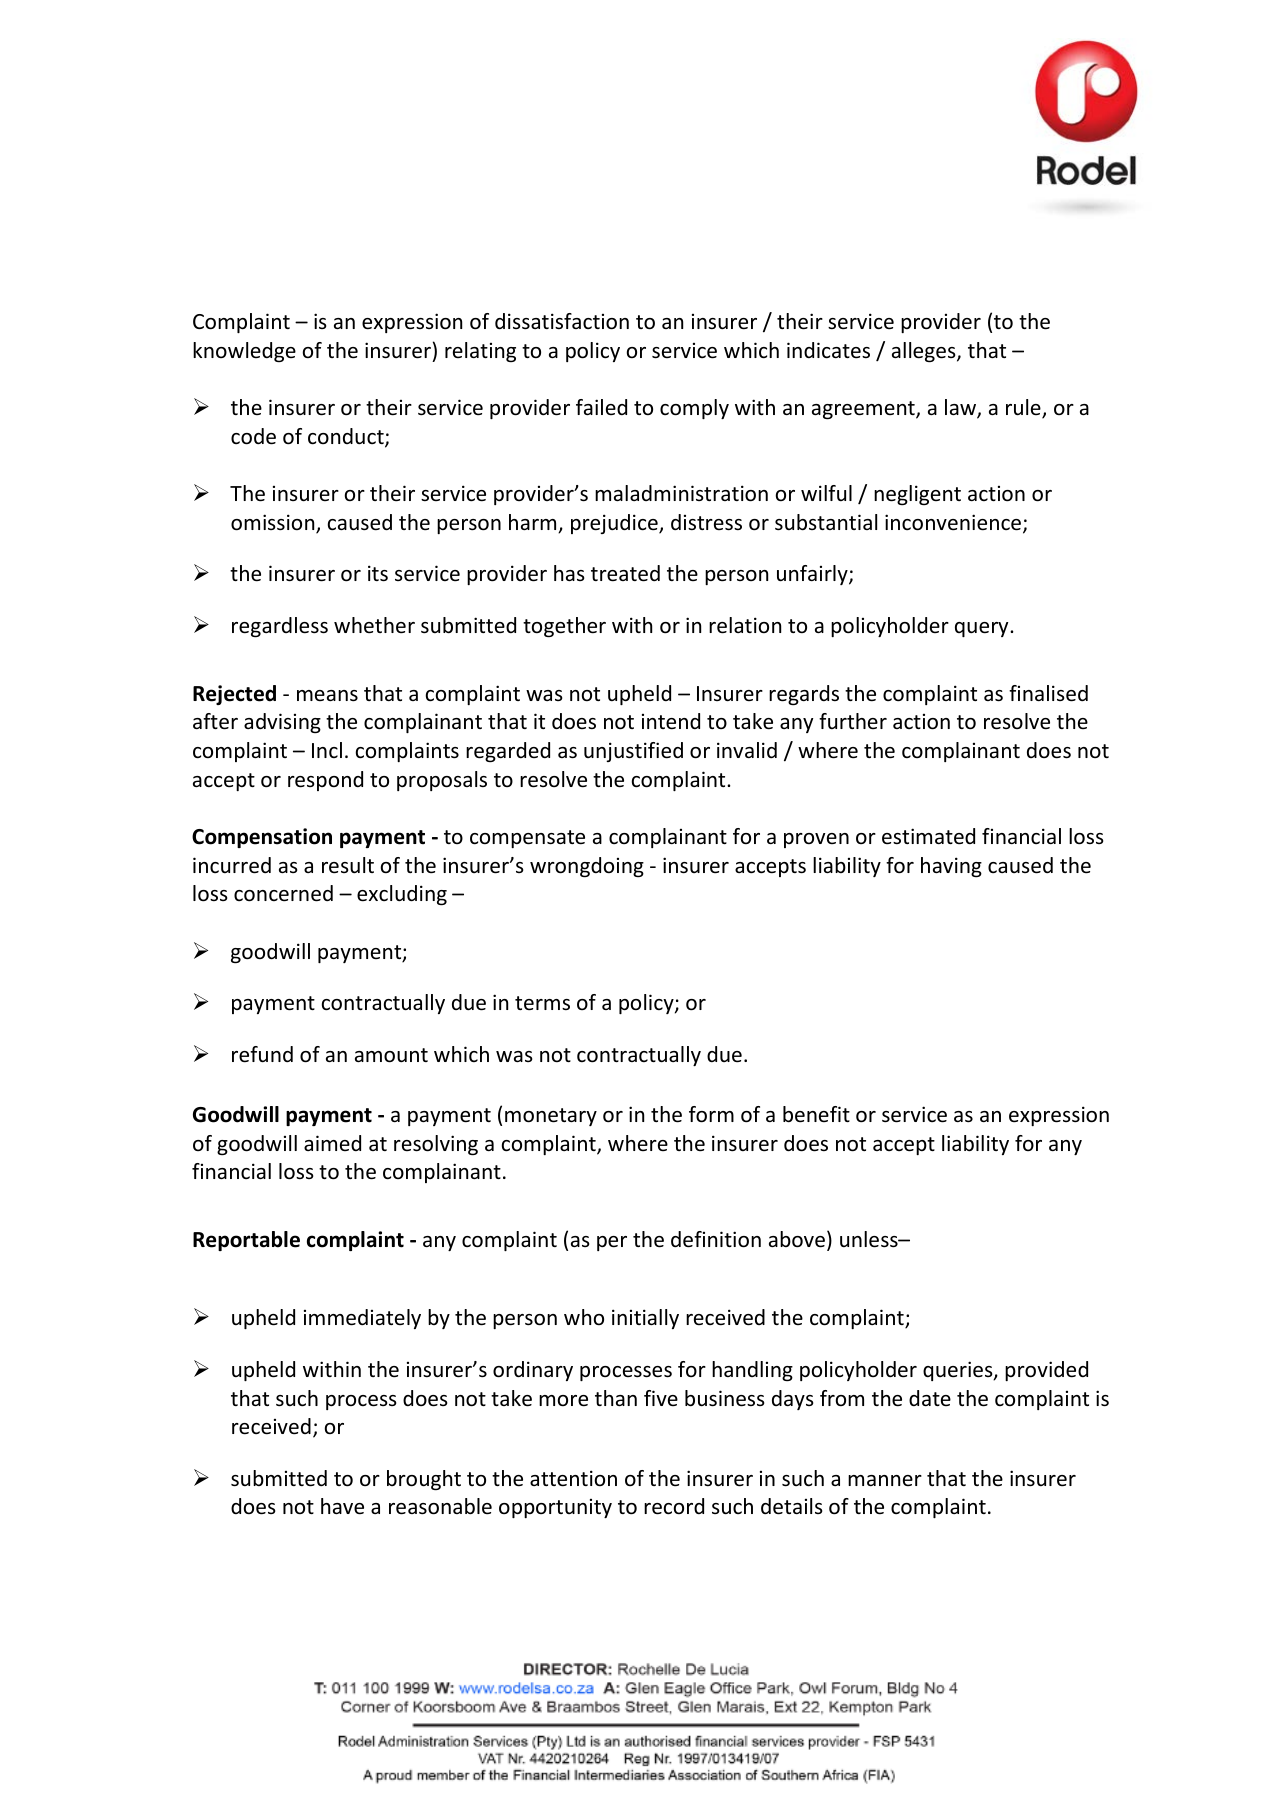 The width and height of the image is (1271, 1797). What do you see at coordinates (587, 867) in the image?
I see `wrongdoing` at bounding box center [587, 867].
